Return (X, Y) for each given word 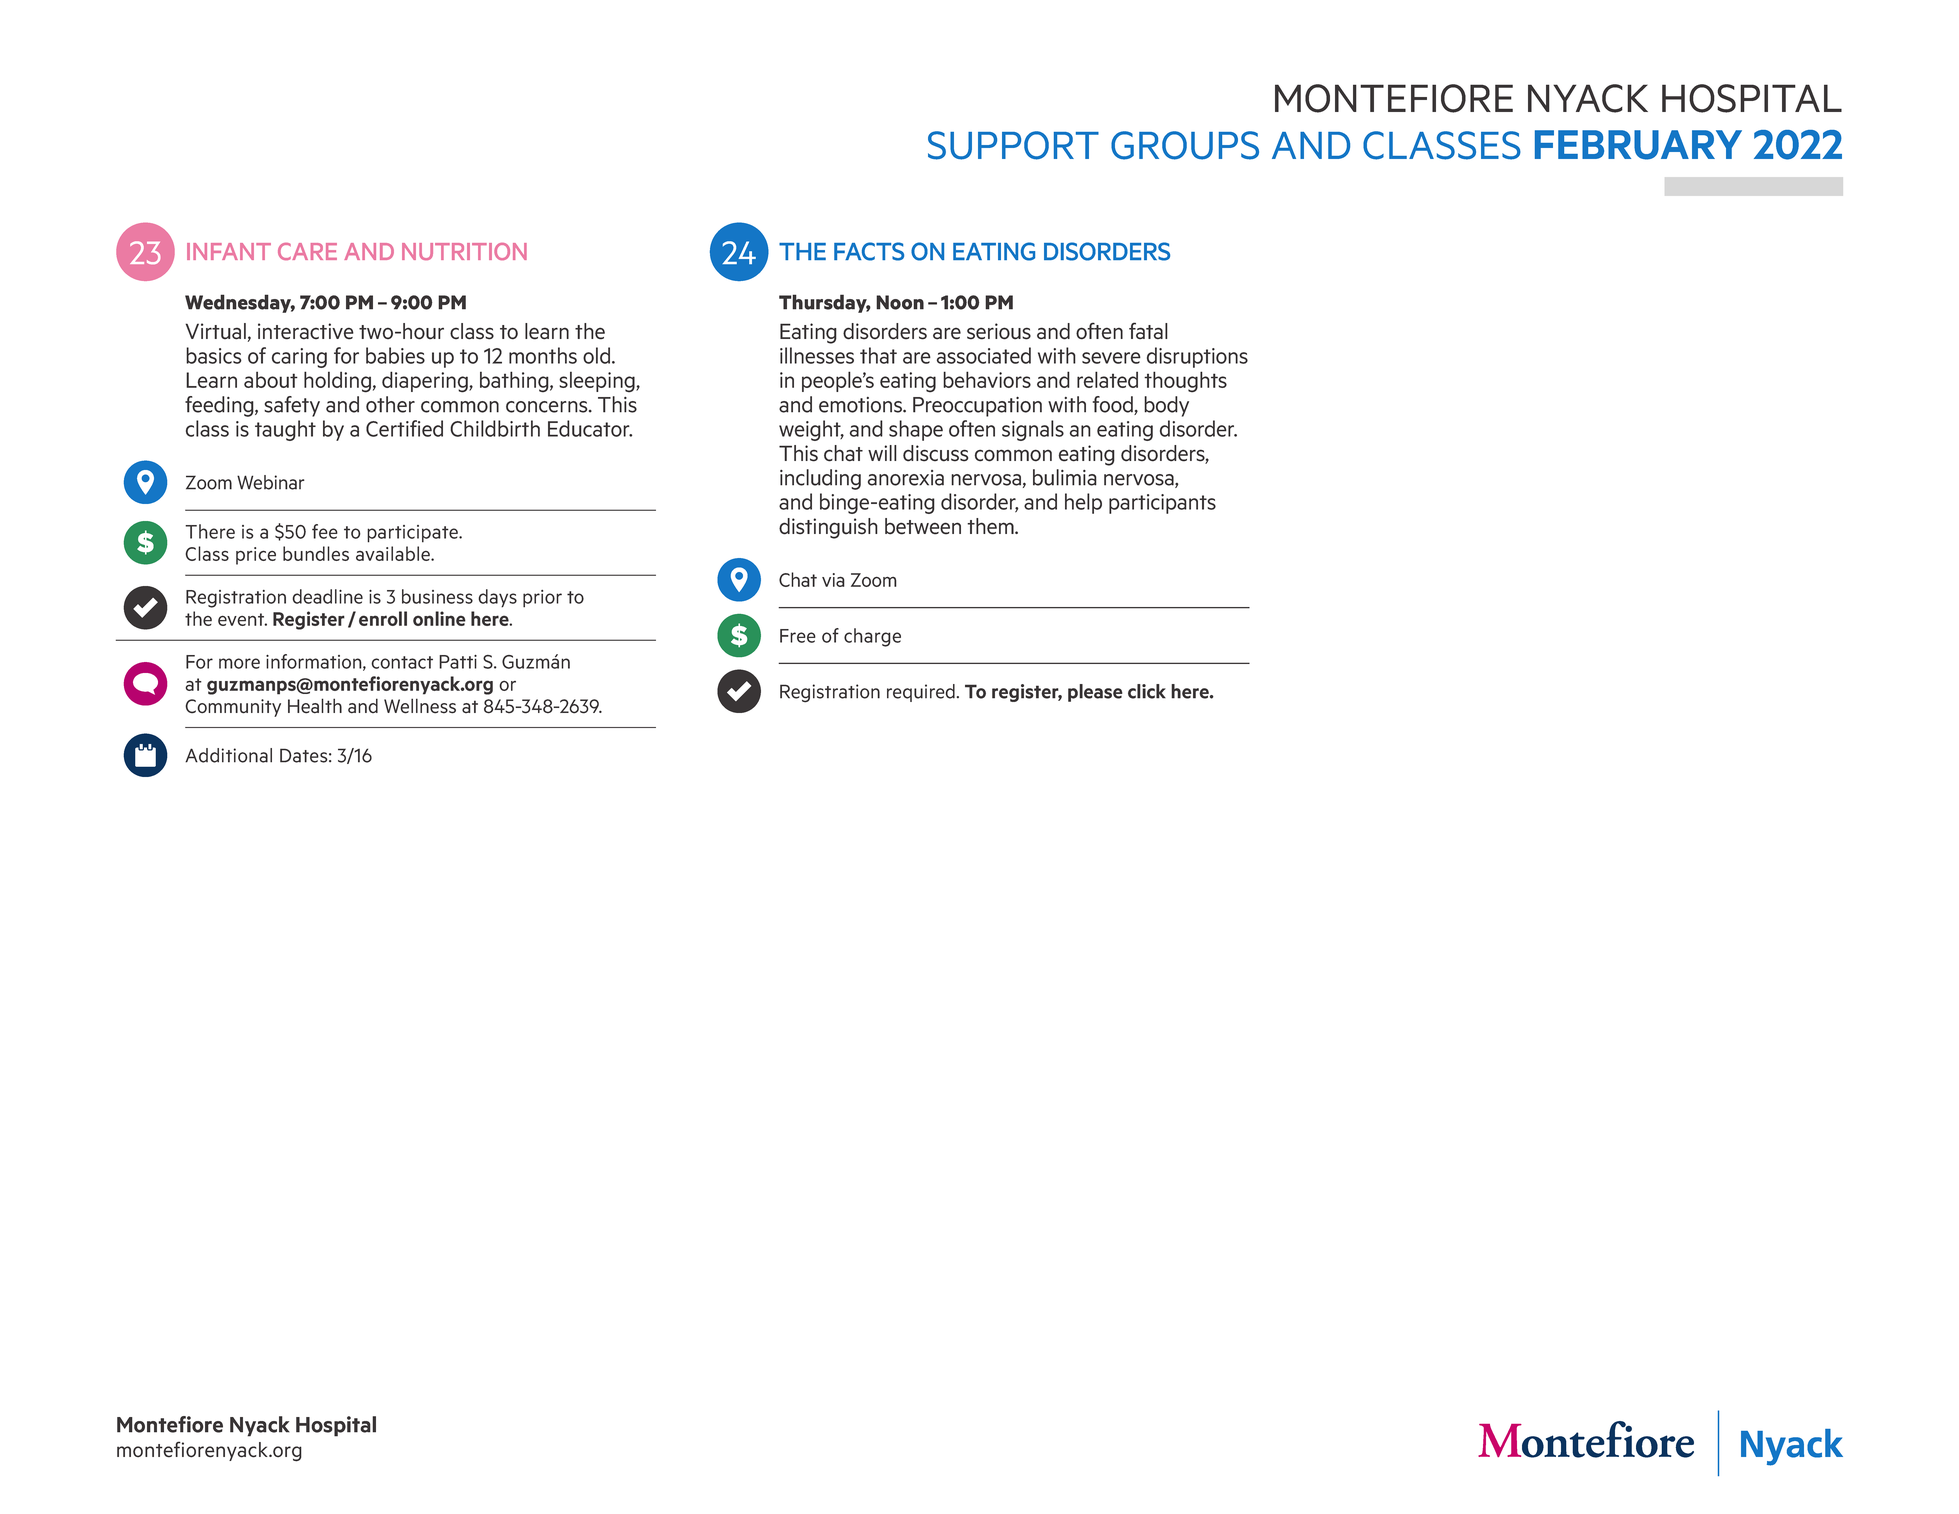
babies (395, 355)
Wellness (420, 706)
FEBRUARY (1638, 145)
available (394, 553)
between (923, 526)
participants (1162, 504)
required (921, 693)
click (1147, 691)
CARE (307, 251)
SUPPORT (1013, 145)
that (878, 355)
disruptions (1197, 357)
